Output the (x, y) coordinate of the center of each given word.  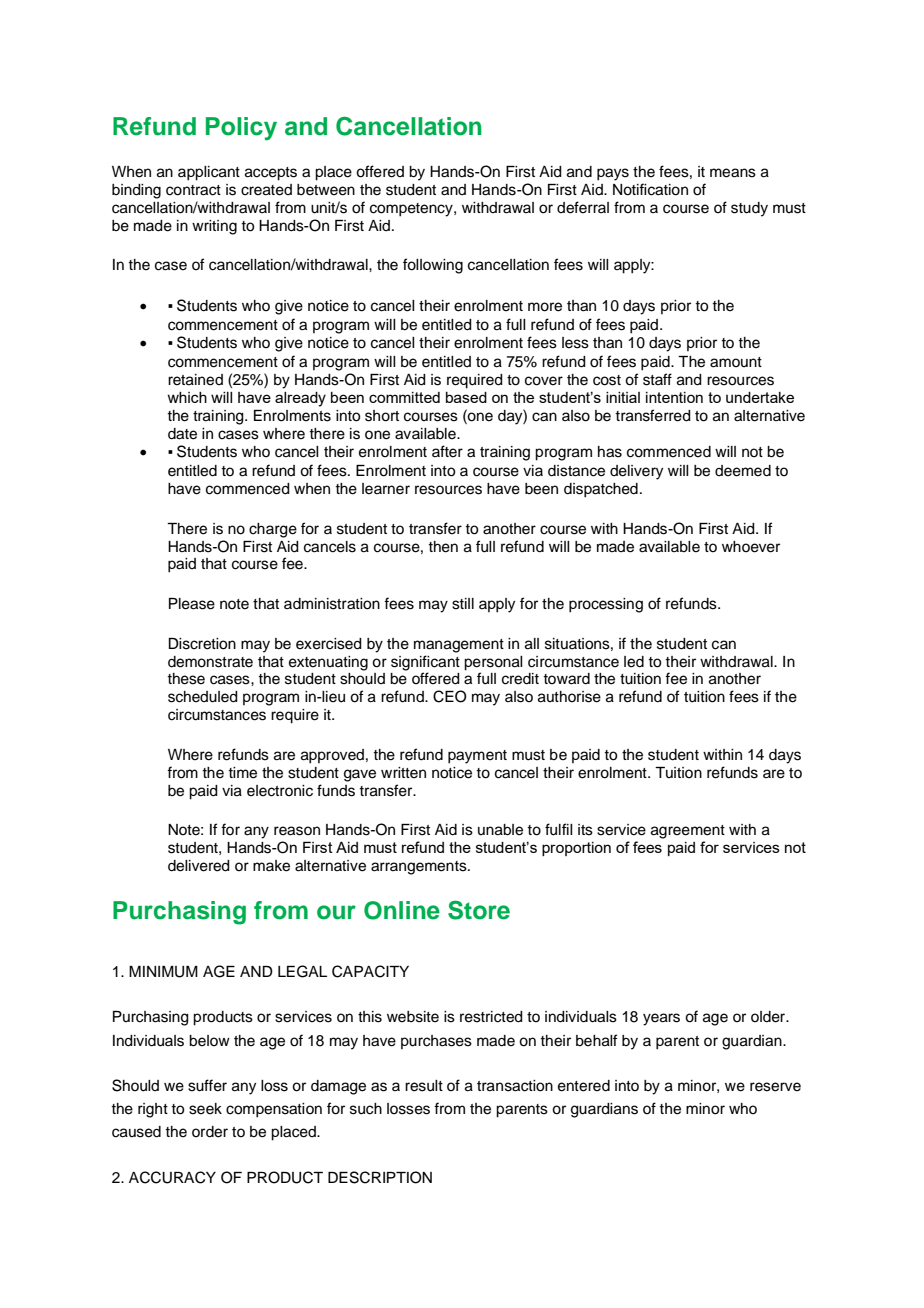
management (459, 646)
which (187, 397)
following (433, 266)
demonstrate (210, 662)
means (733, 173)
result (424, 1086)
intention (674, 397)
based (466, 397)
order (210, 1132)
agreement (688, 832)
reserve (775, 1087)
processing (606, 605)
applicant (209, 173)
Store (479, 910)
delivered (199, 866)
